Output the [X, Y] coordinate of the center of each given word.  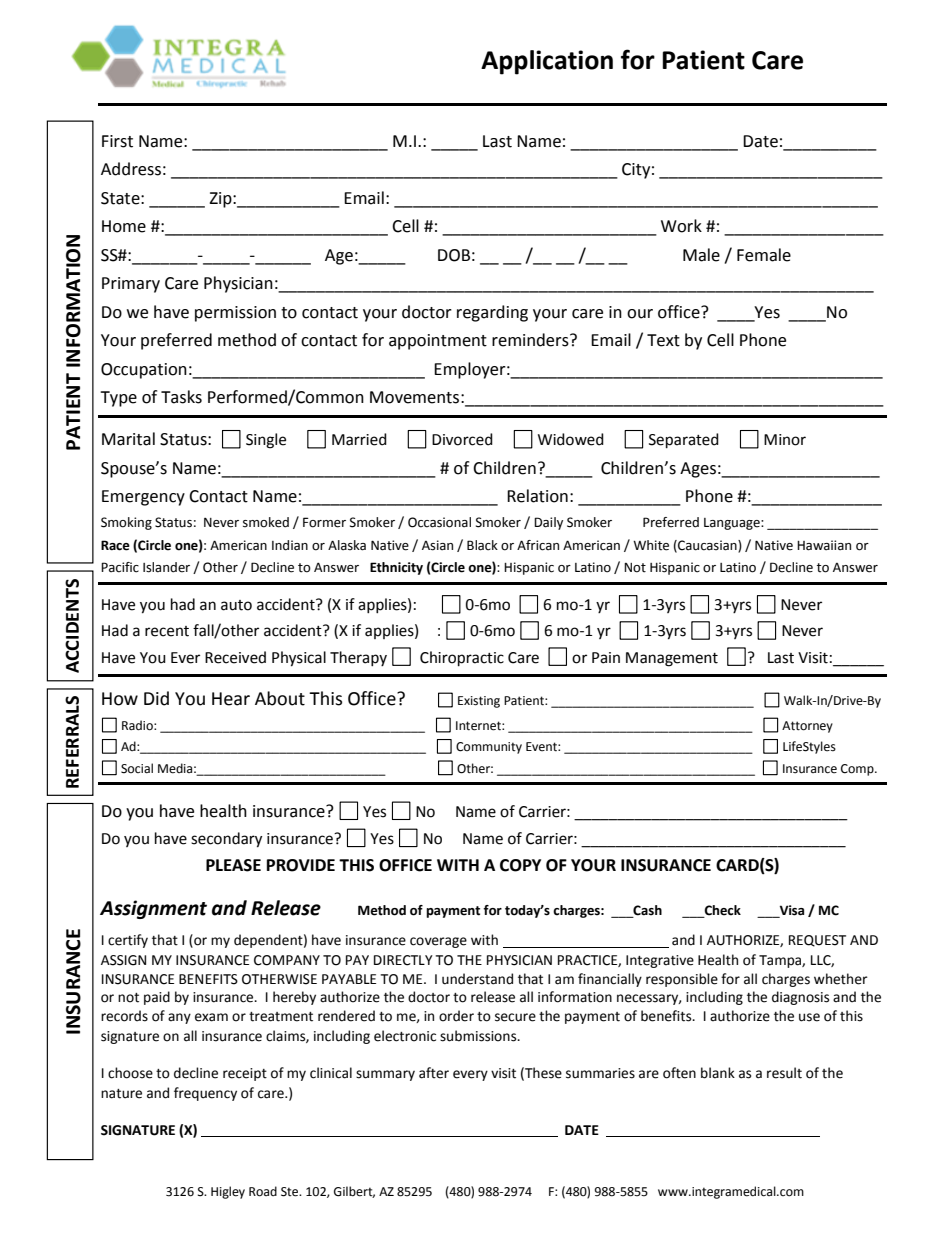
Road [263, 1191]
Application [547, 62]
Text [663, 340]
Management [672, 659]
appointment [438, 342]
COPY [520, 865]
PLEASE [233, 865]
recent [167, 631]
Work [681, 226]
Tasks [181, 397]
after [434, 1073]
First [117, 141]
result [784, 1073]
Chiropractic [462, 659]
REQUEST [817, 941]
